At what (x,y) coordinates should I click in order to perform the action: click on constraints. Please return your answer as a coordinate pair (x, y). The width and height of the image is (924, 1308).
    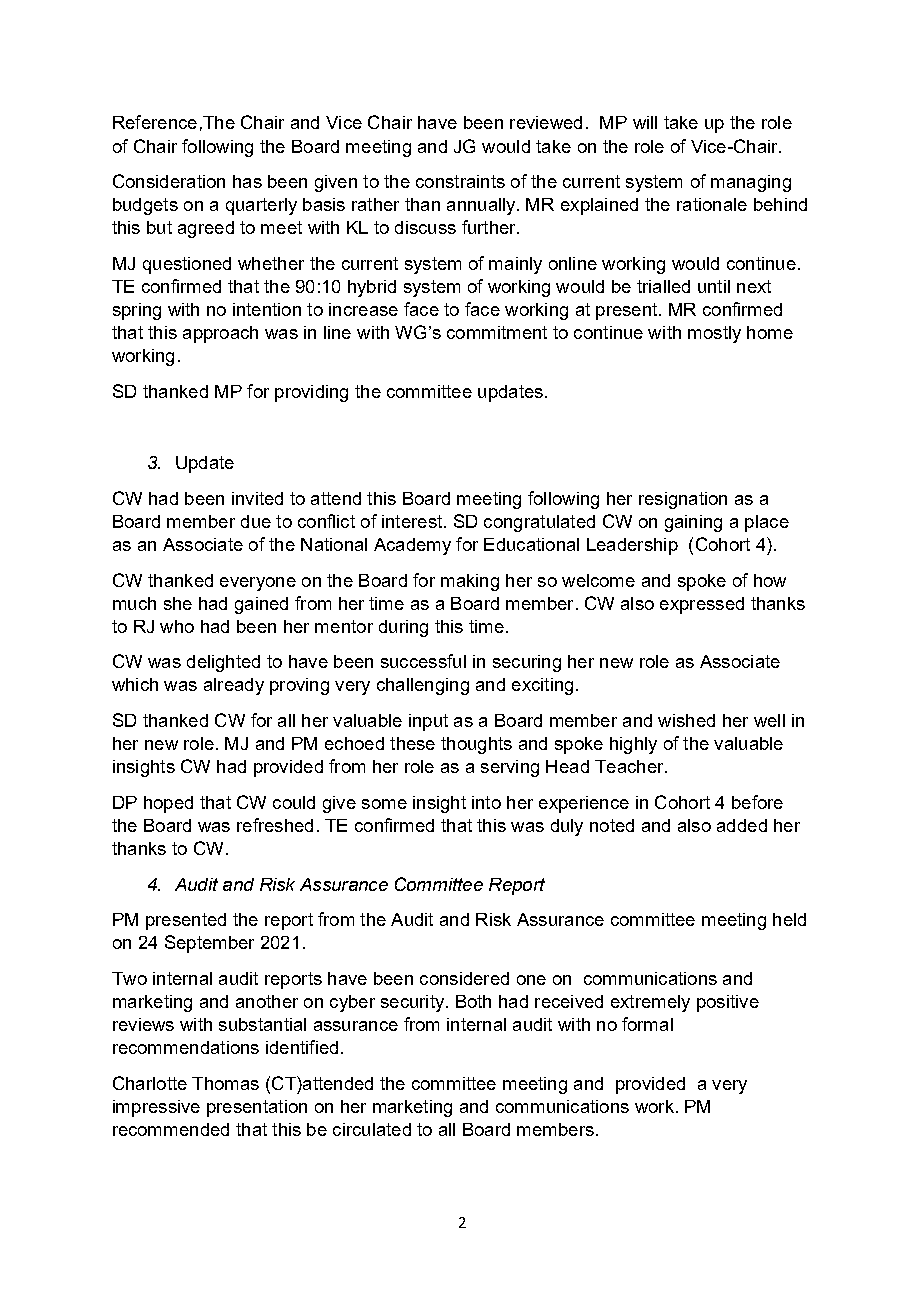
    Looking at the image, I should click on (460, 181).
